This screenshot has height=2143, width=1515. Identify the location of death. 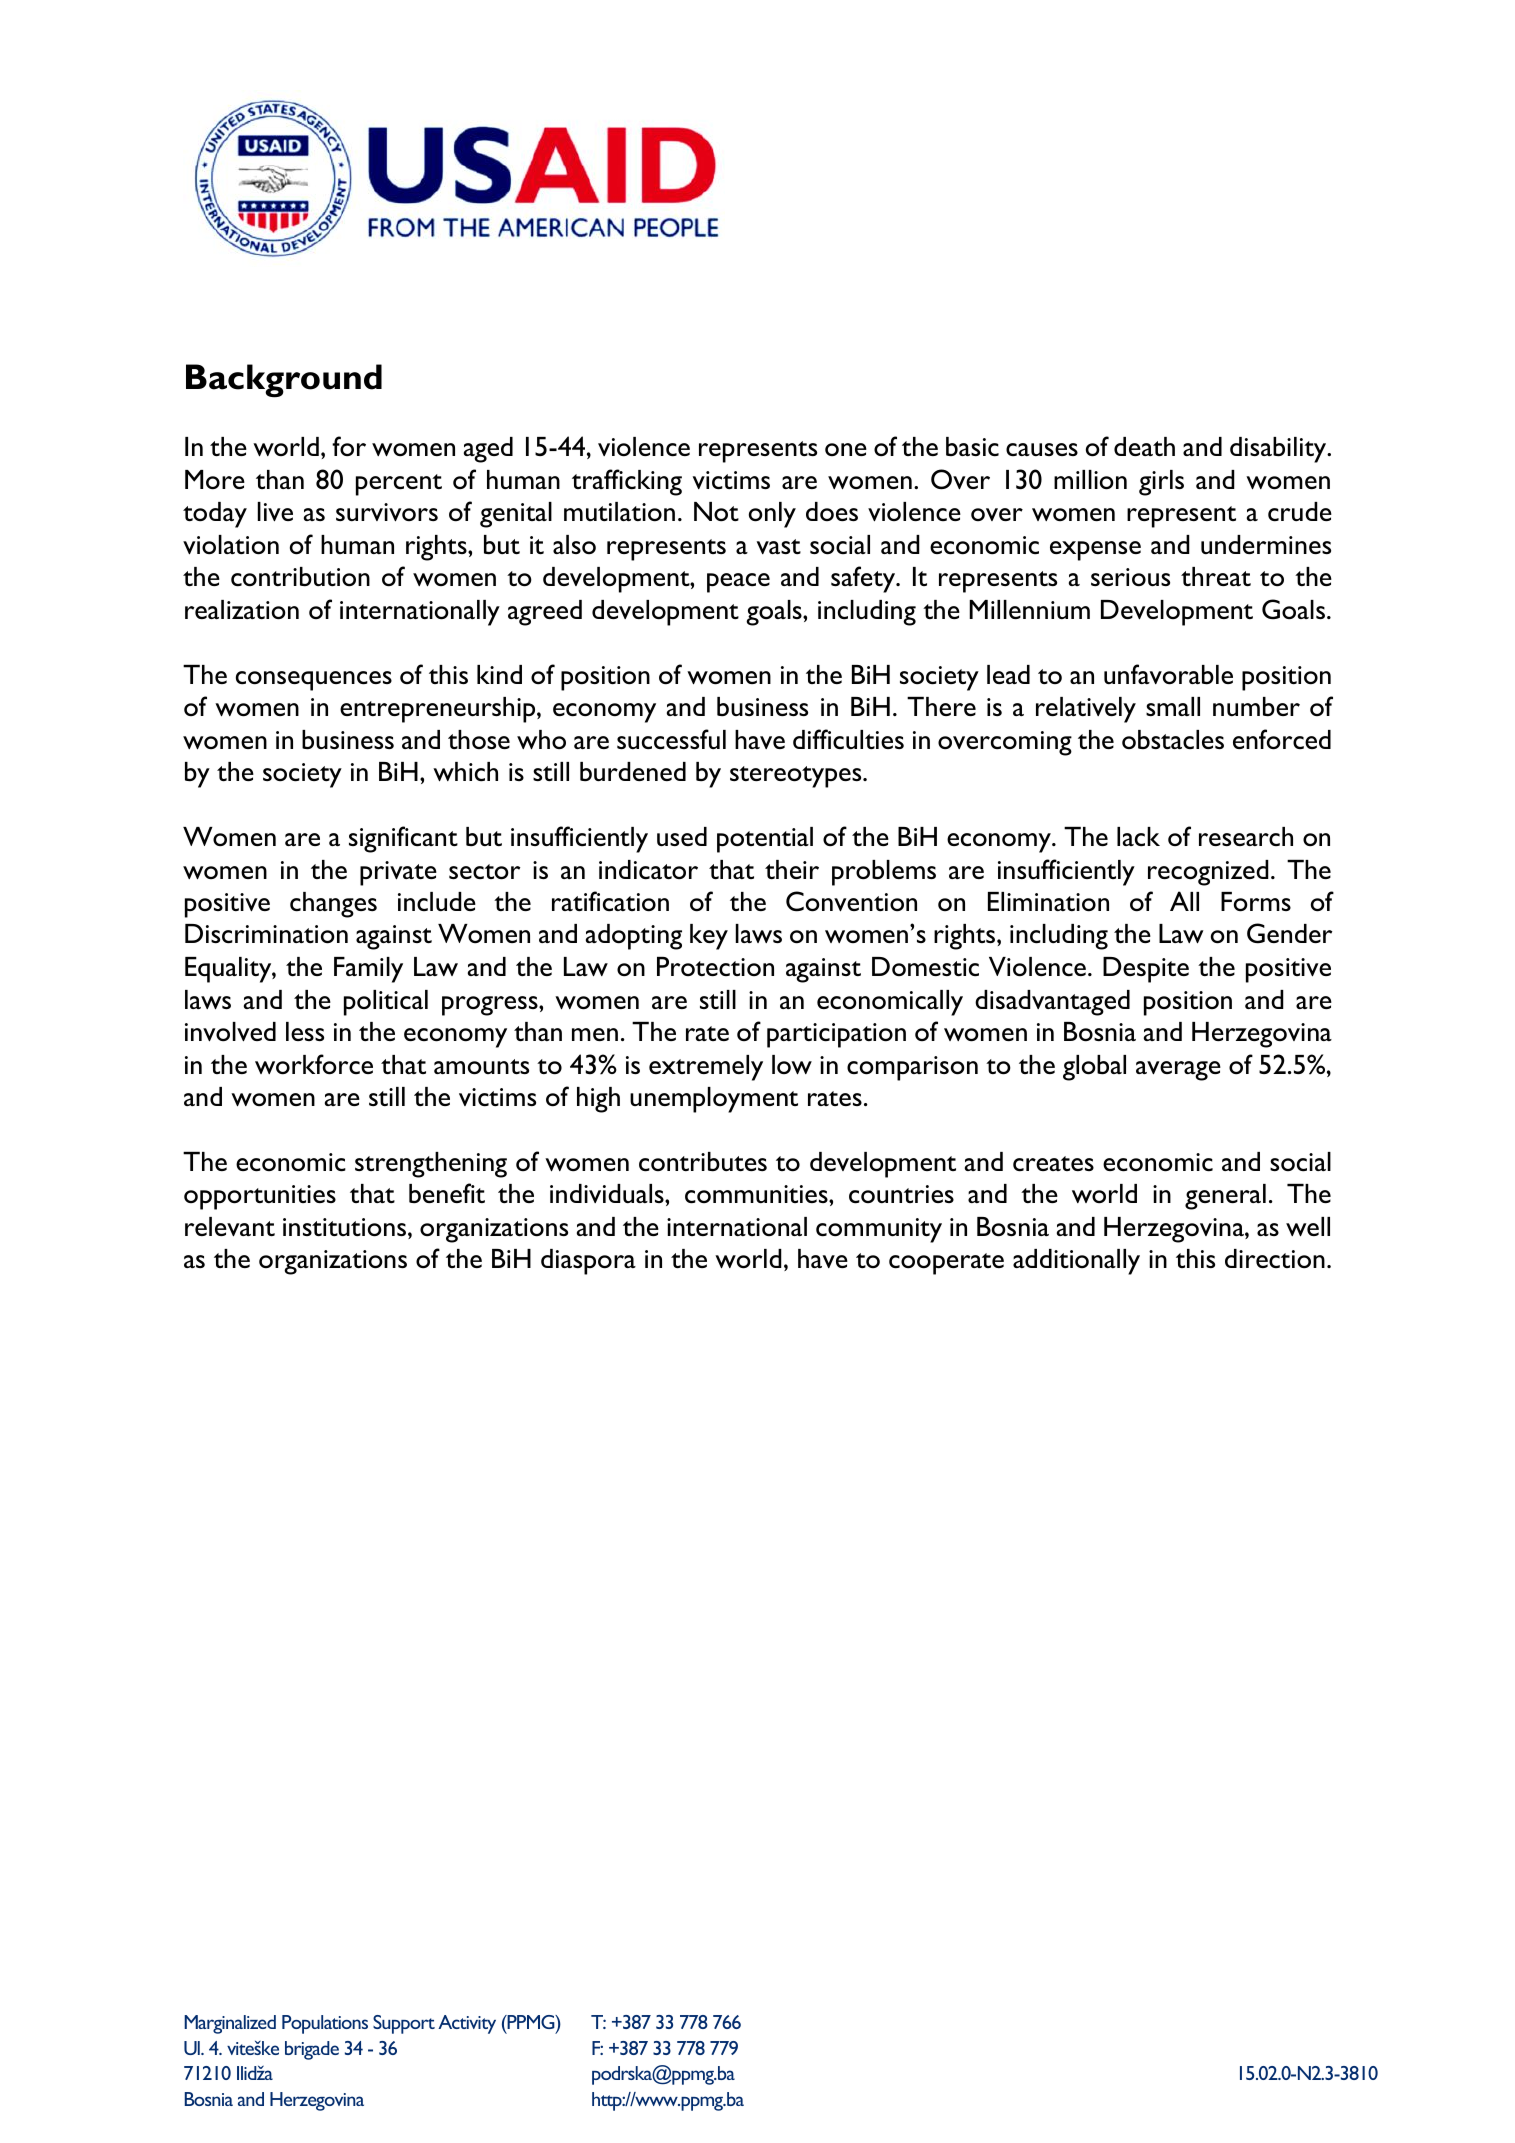
(1144, 446).
